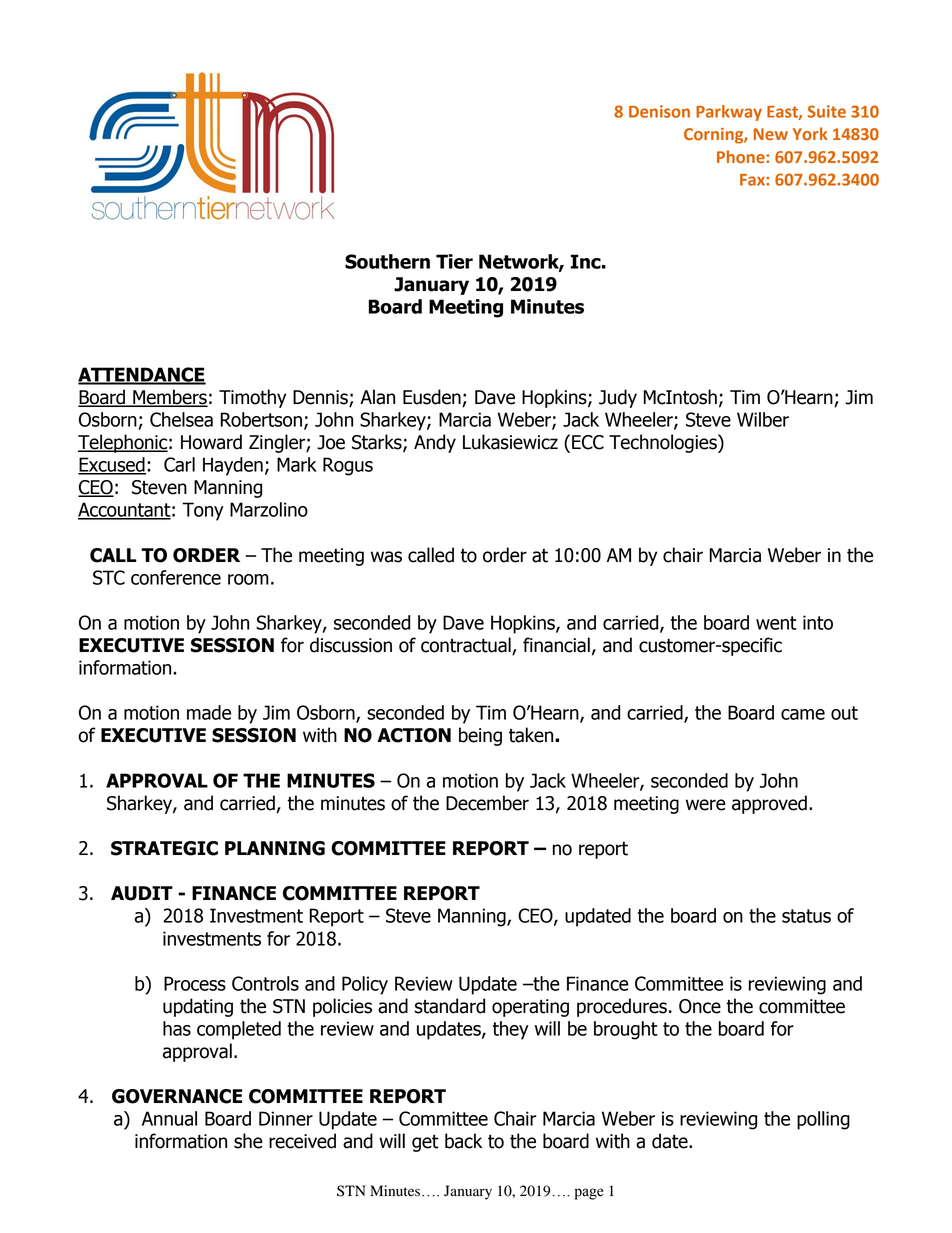  Describe the element at coordinates (248, 1141) in the page. I see `she` at that location.
